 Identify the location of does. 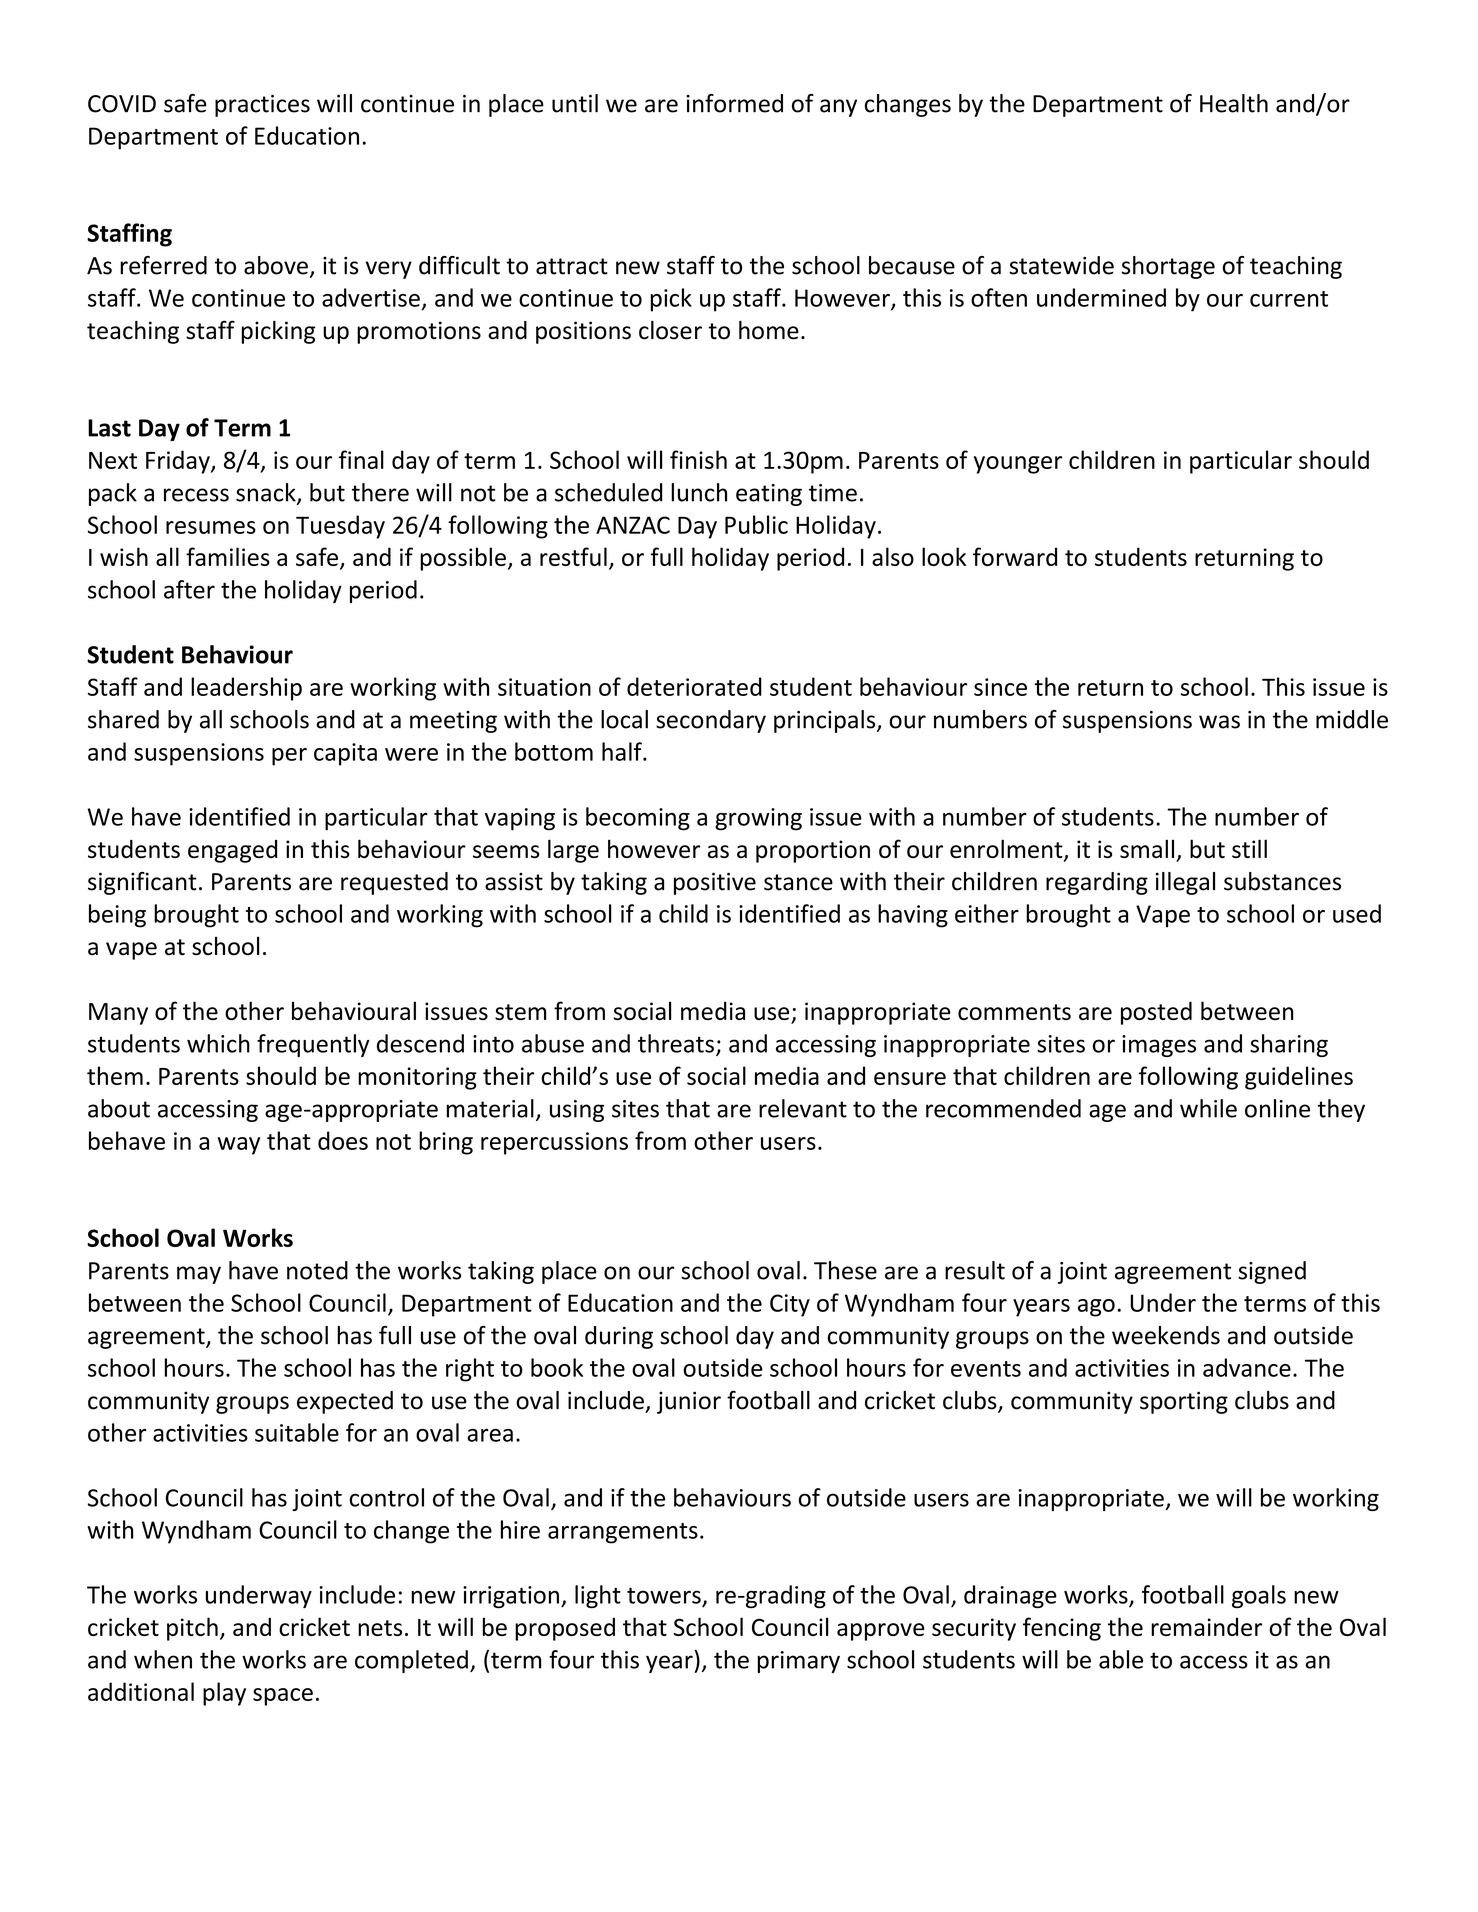
(343, 1140).
